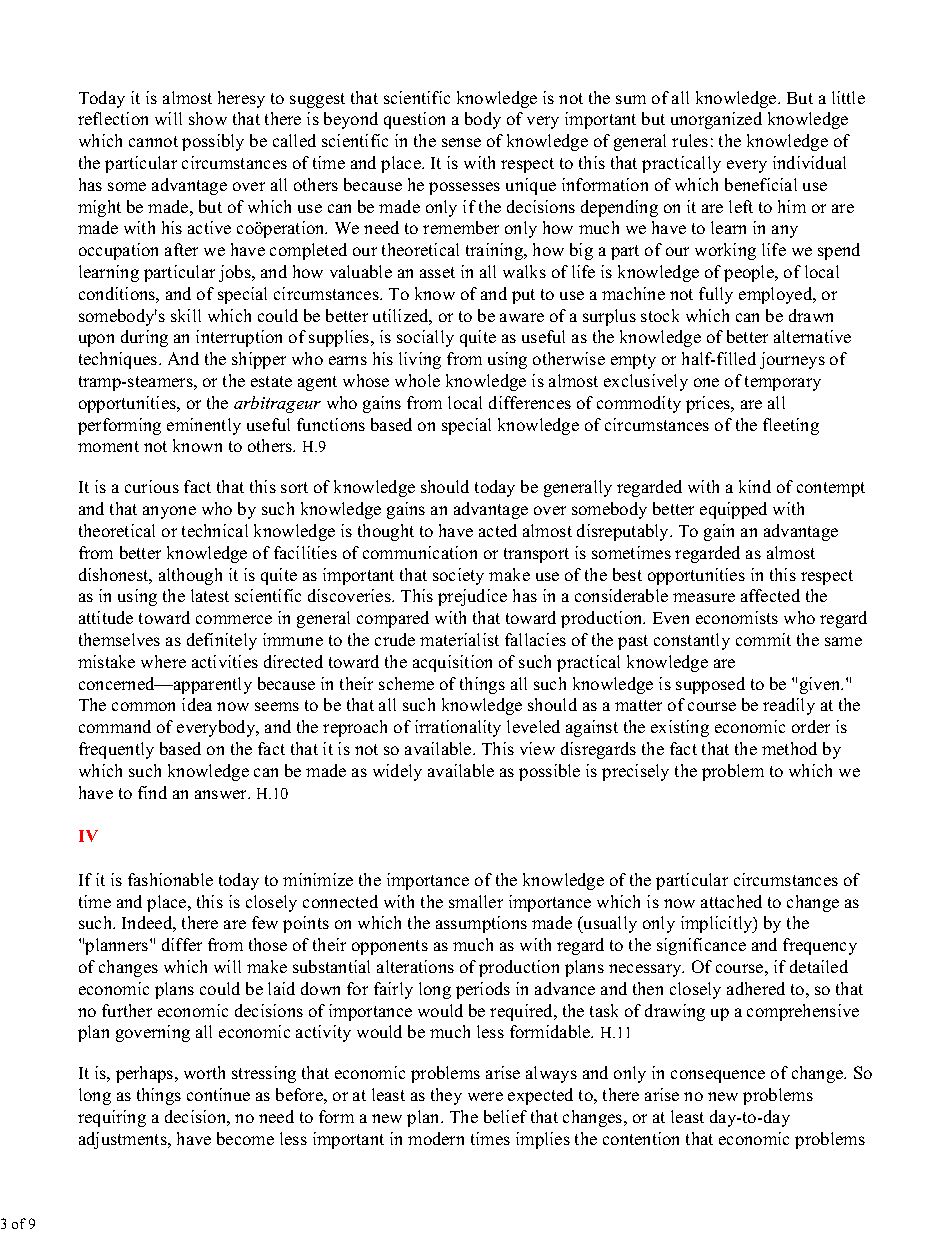 The height and width of the screenshot is (1233, 952). Describe the element at coordinates (218, 1094) in the screenshot. I see `continue` at that location.
